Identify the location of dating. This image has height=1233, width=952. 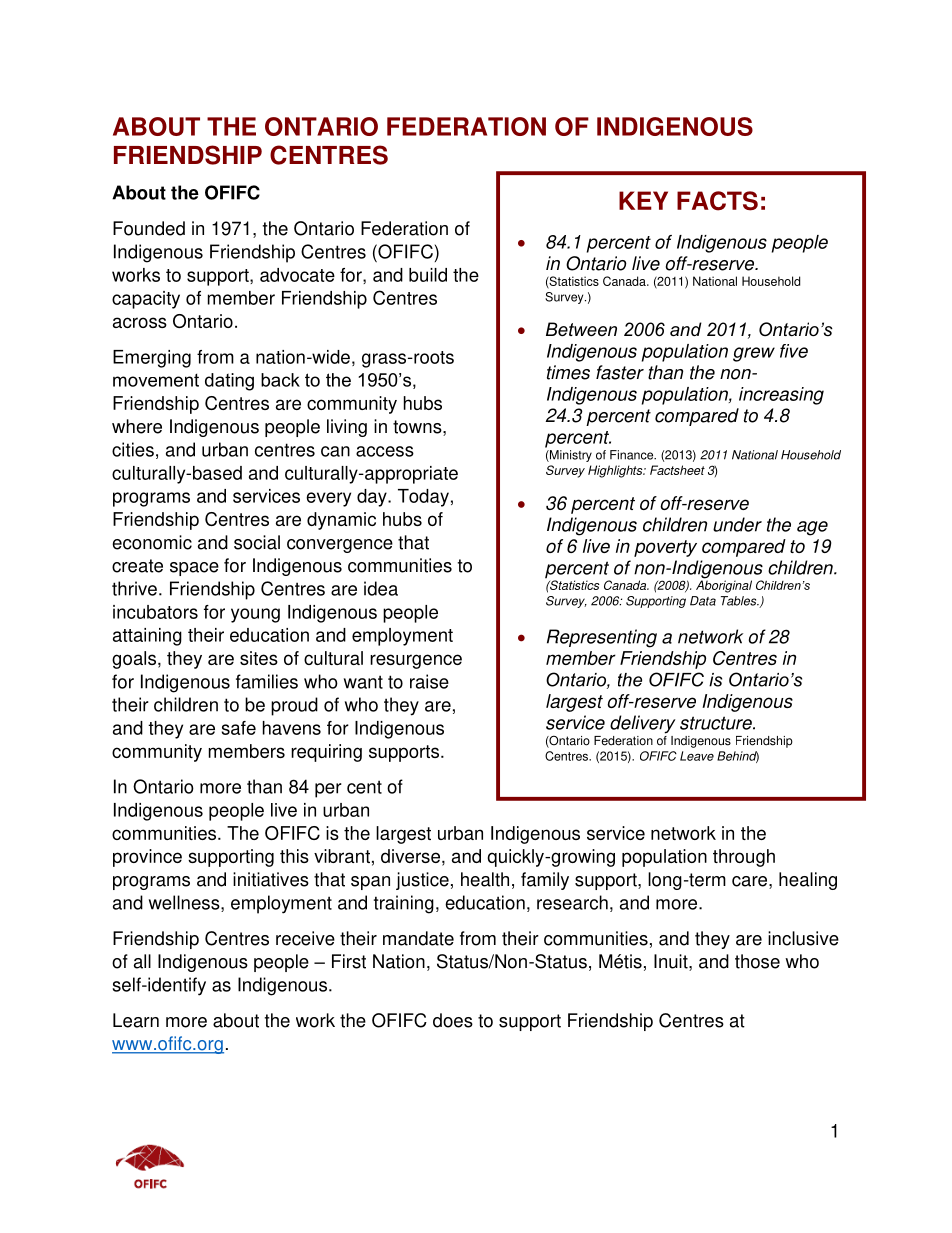
(229, 382).
